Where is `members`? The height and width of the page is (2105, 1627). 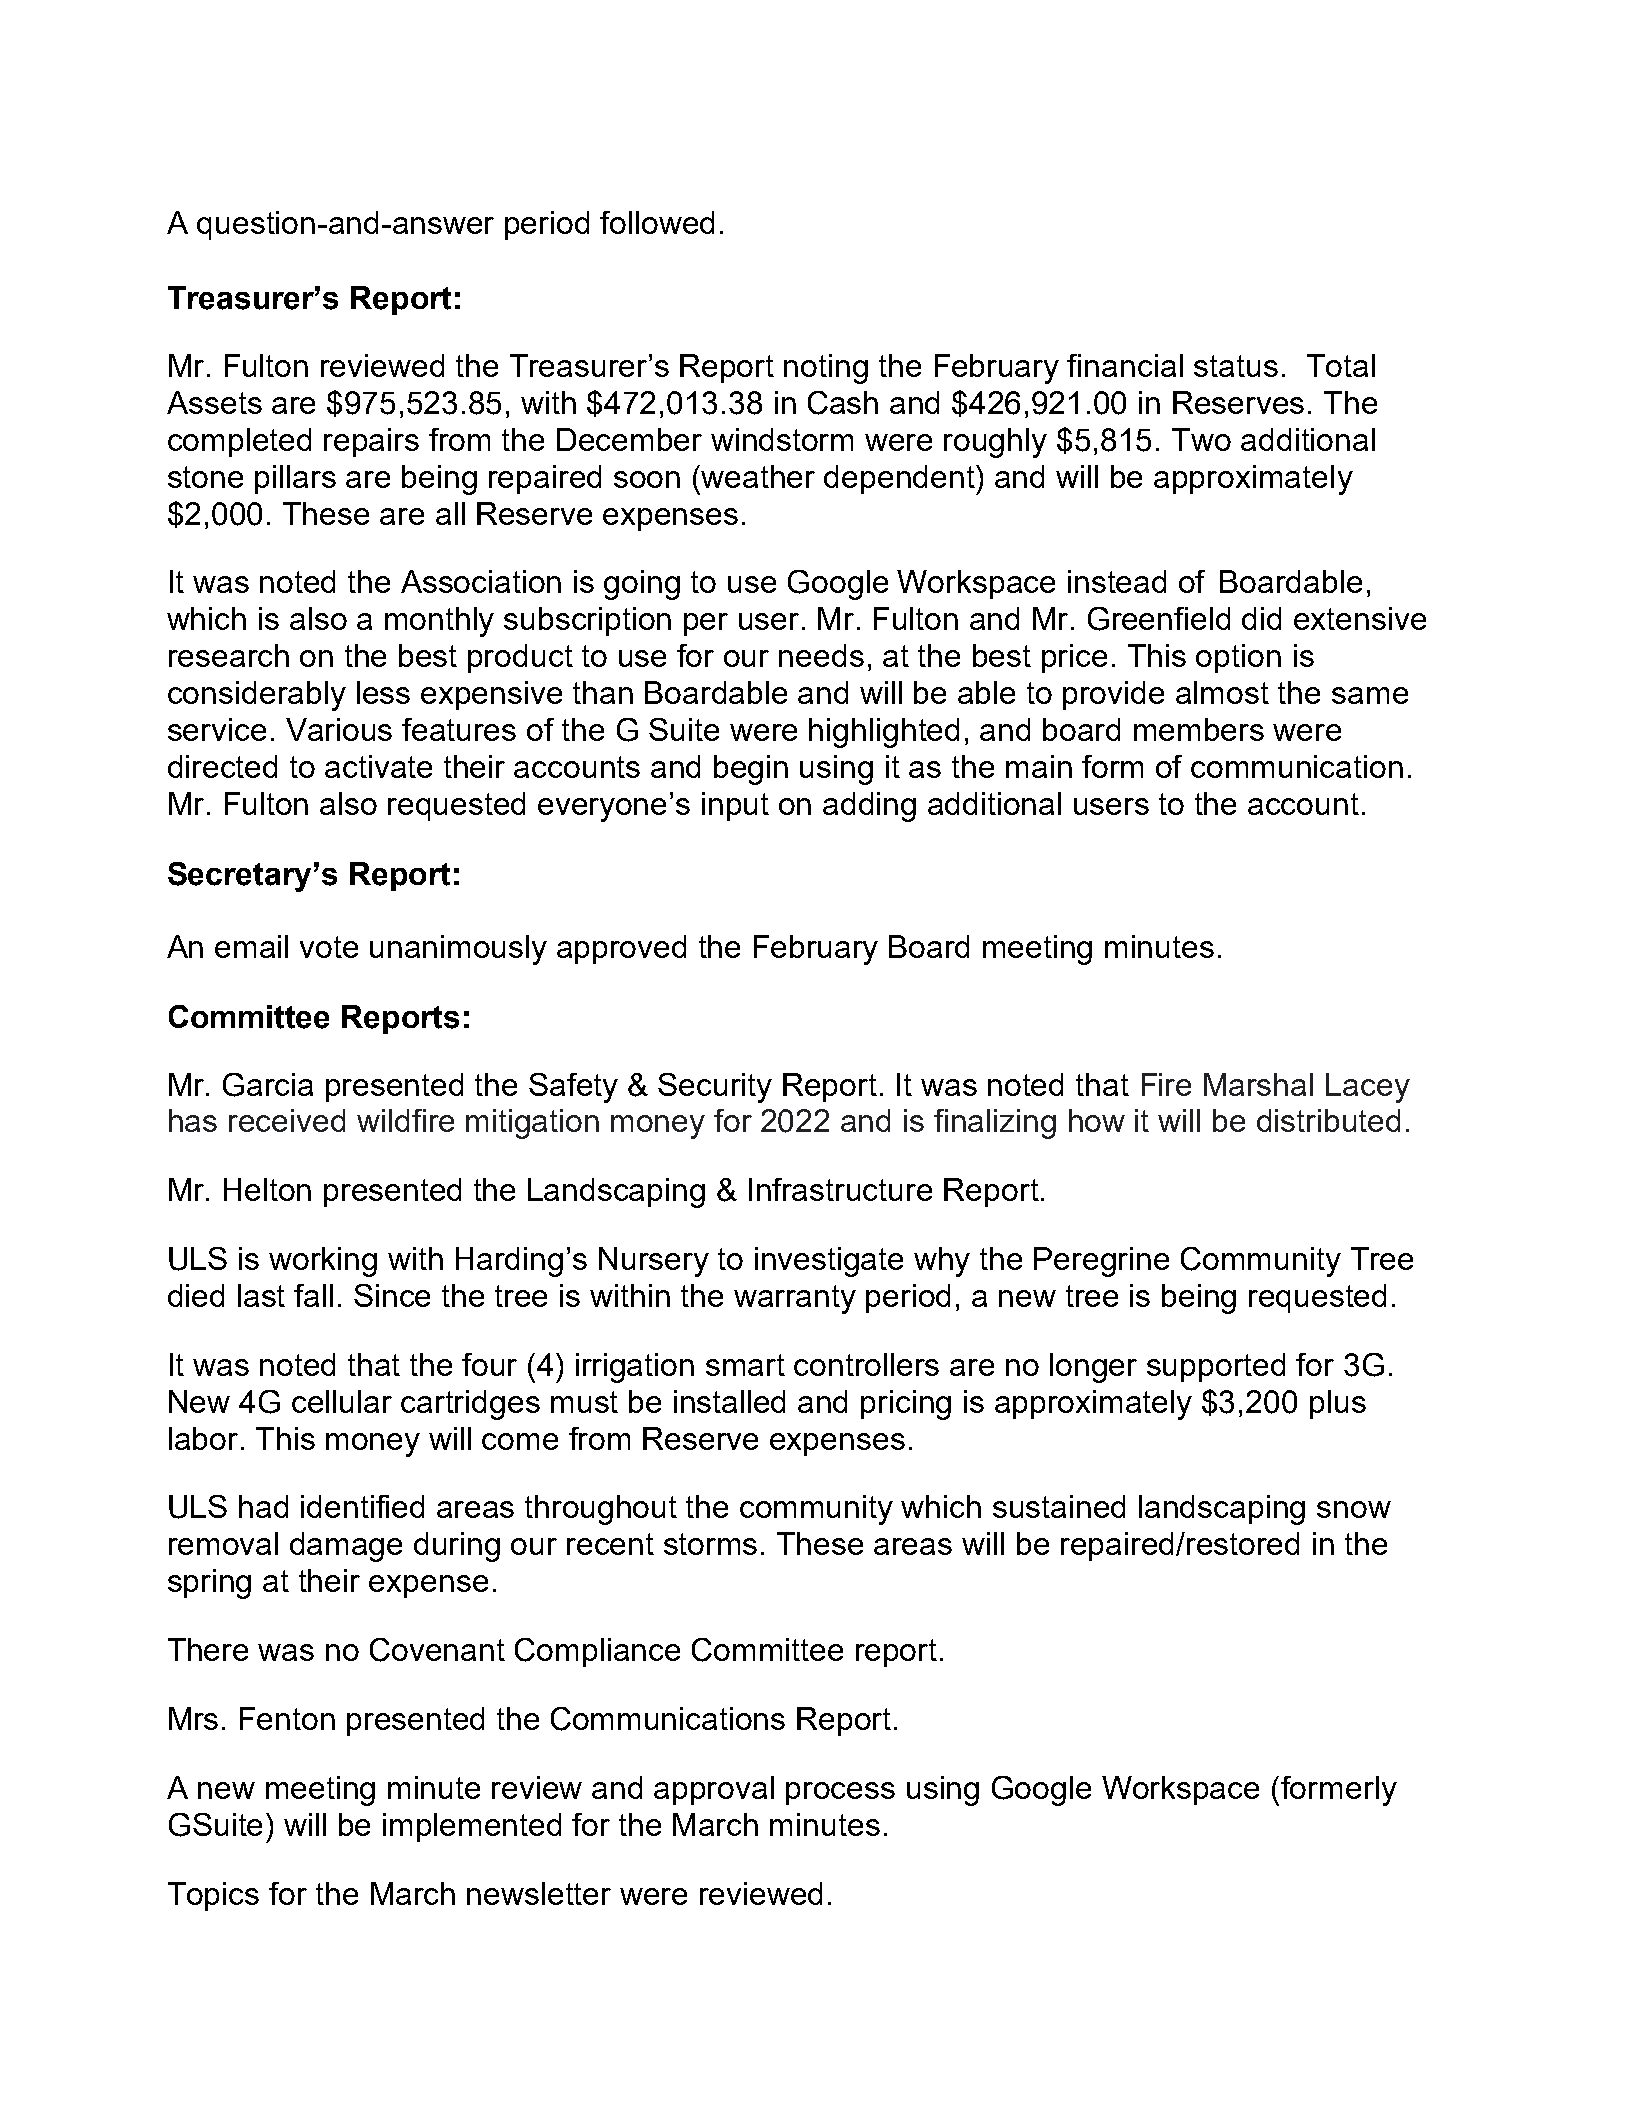
members is located at coordinates (1199, 729).
